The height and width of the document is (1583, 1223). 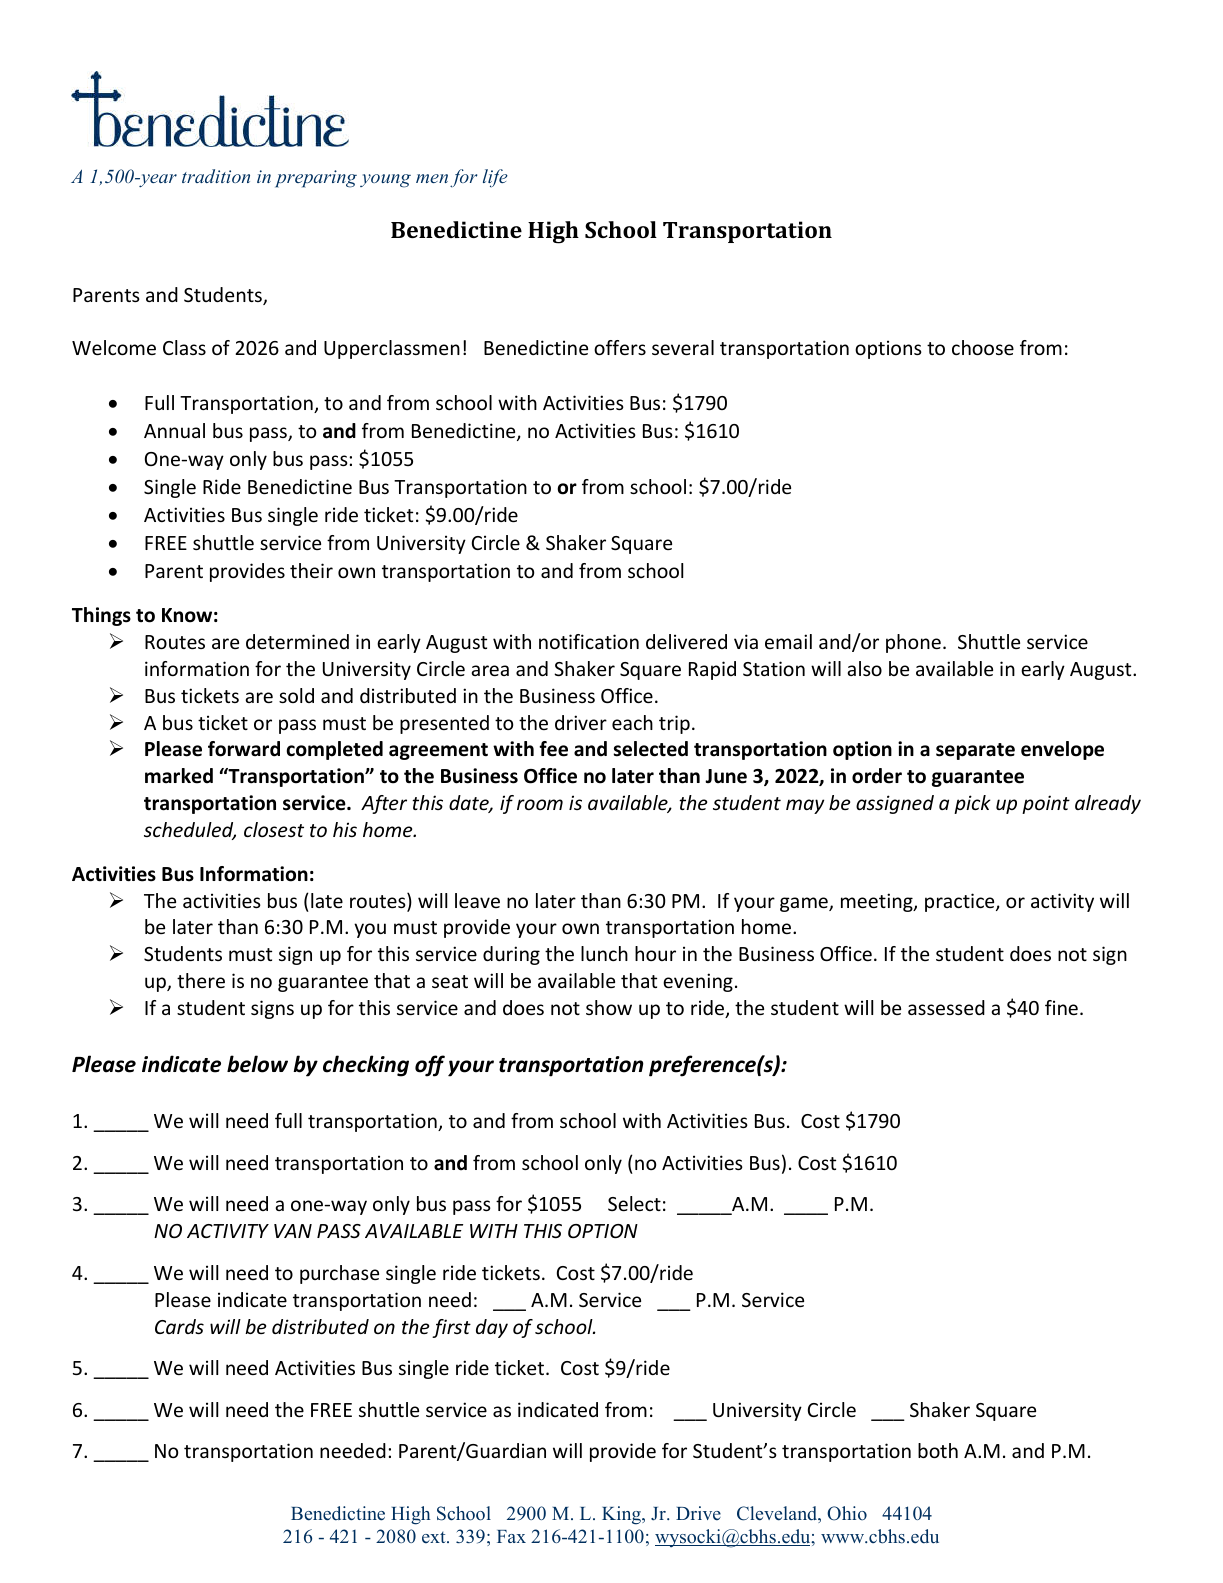 What do you see at coordinates (190, 831) in the document?
I see `scheduled` at bounding box center [190, 831].
